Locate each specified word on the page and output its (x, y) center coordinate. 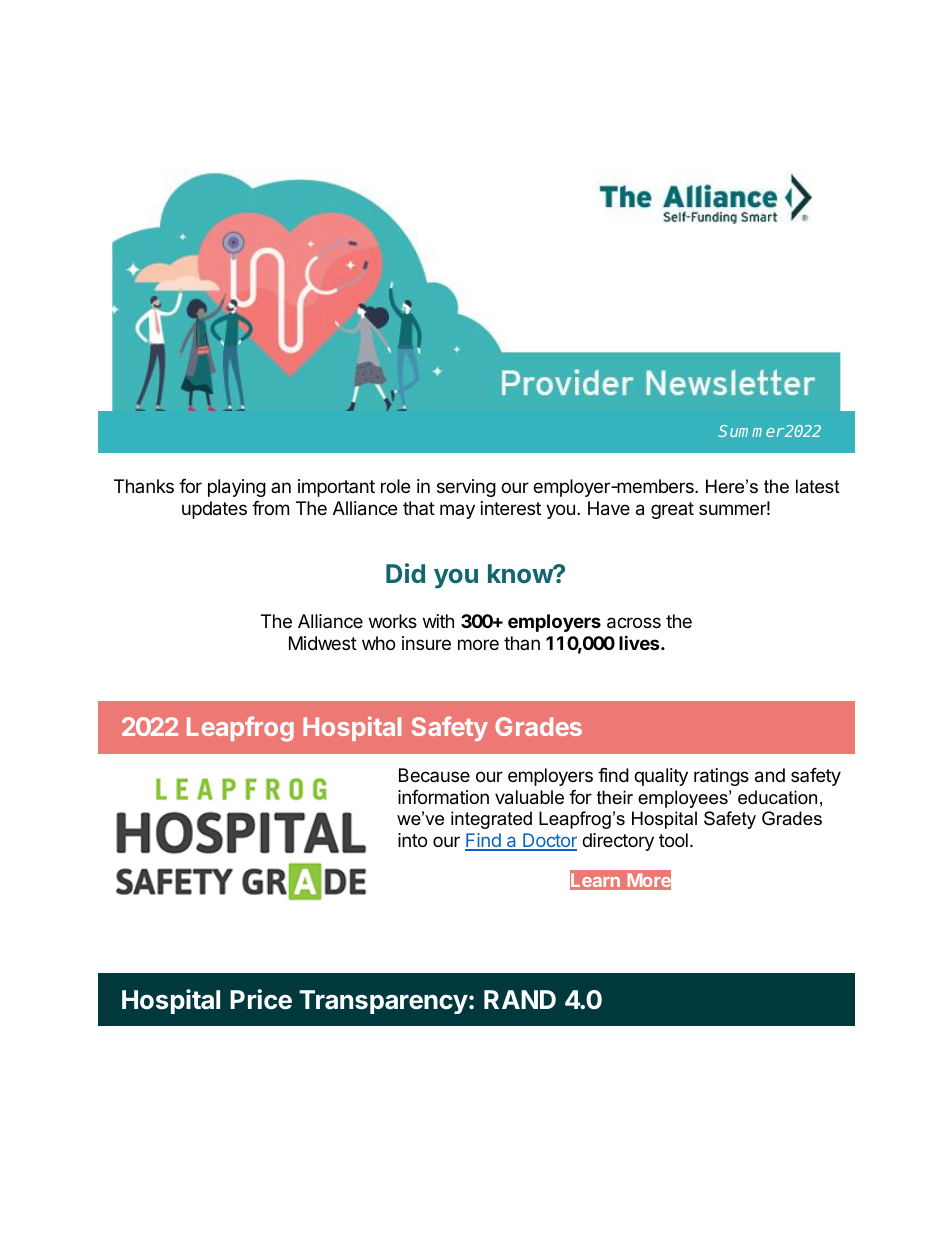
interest (511, 508)
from (270, 508)
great (672, 510)
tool (673, 840)
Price (261, 999)
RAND (520, 999)
